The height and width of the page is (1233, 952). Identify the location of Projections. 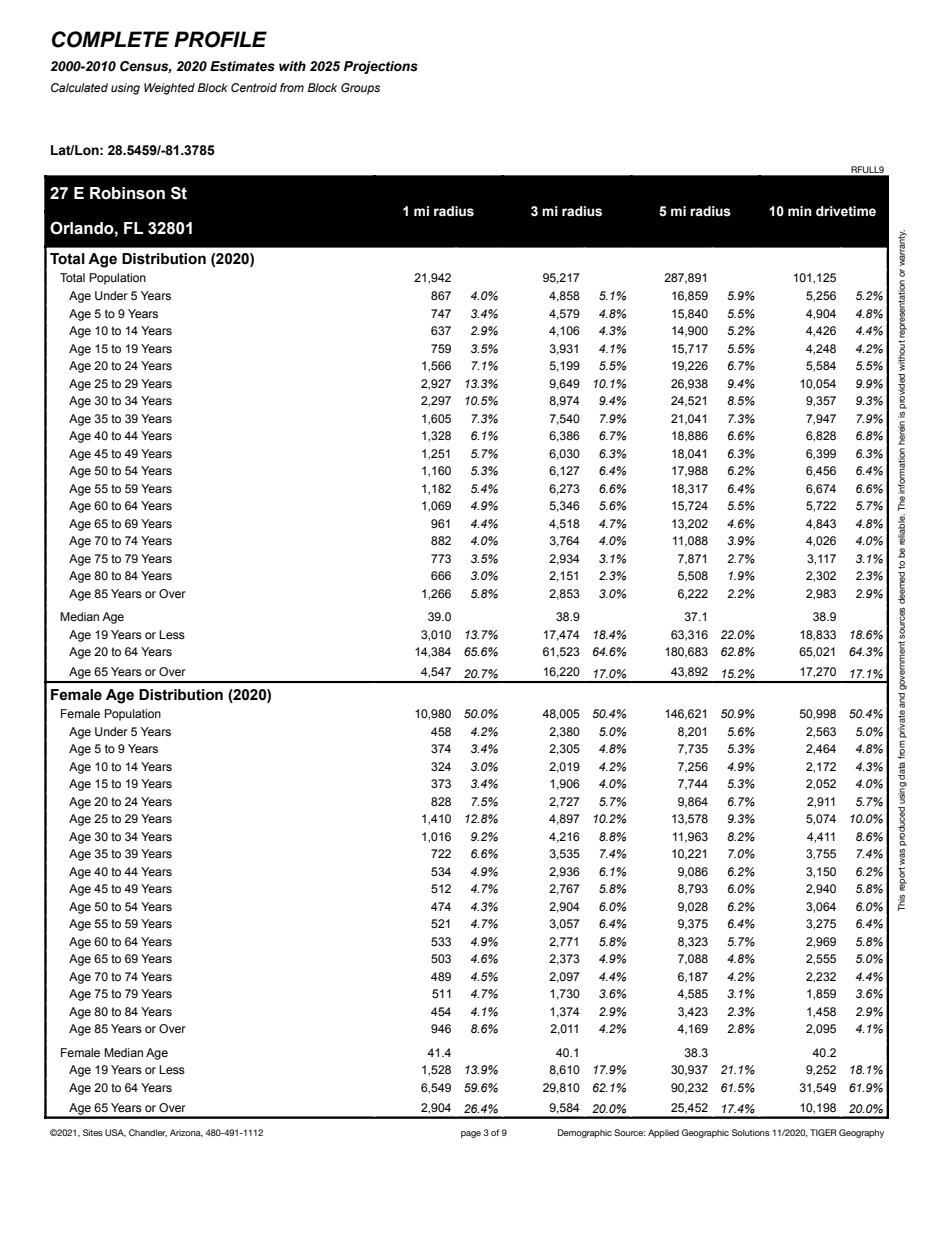
(381, 67).
